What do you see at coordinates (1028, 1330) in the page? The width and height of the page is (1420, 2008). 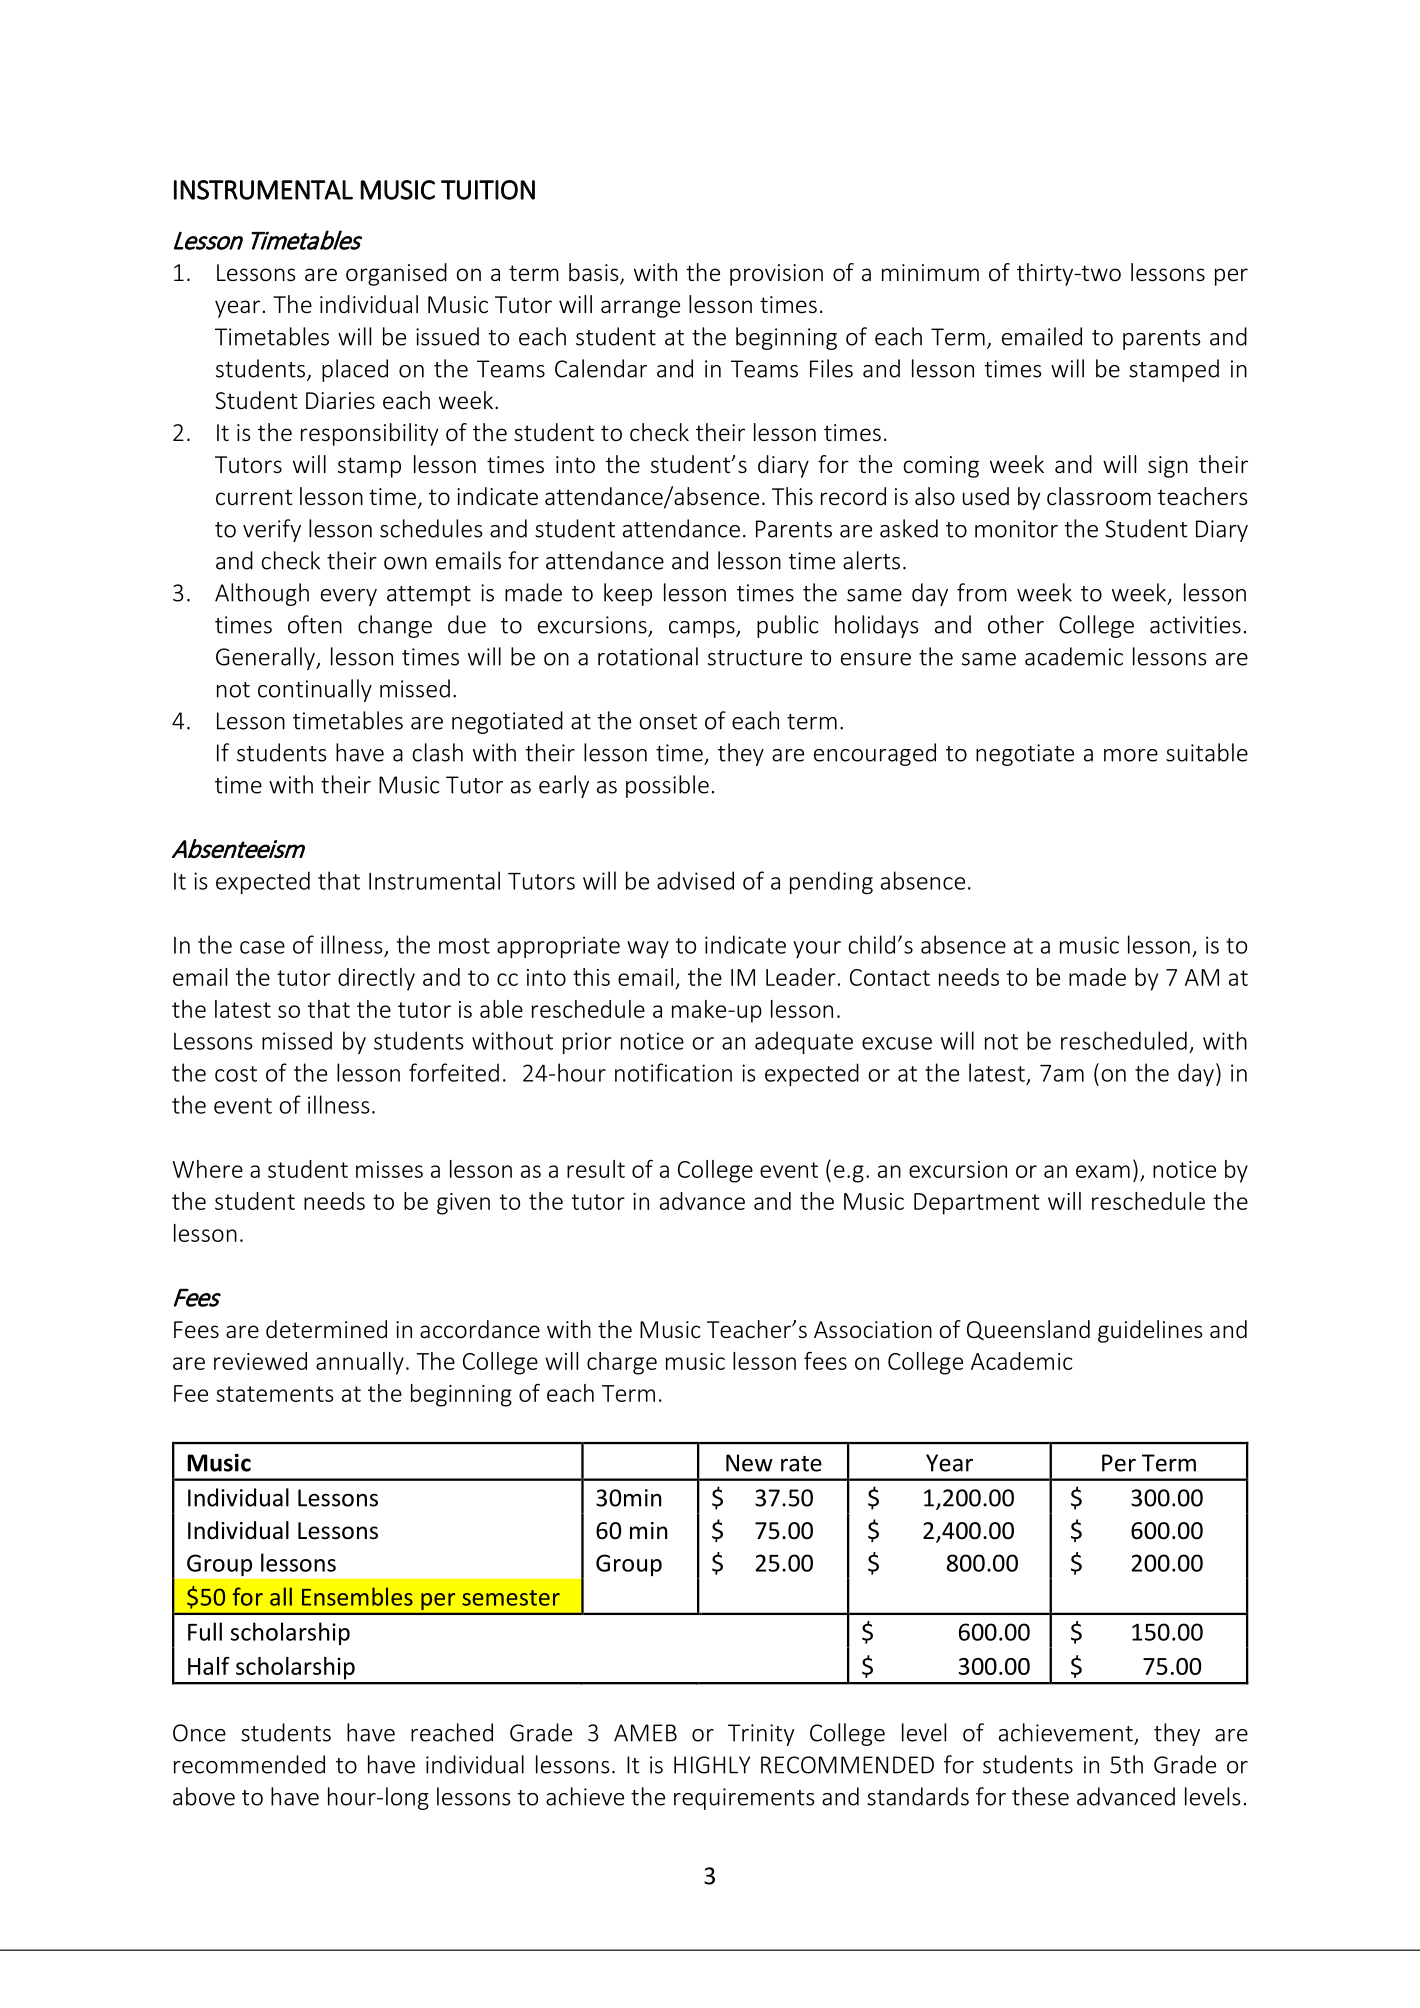 I see `Queensland` at bounding box center [1028, 1330].
